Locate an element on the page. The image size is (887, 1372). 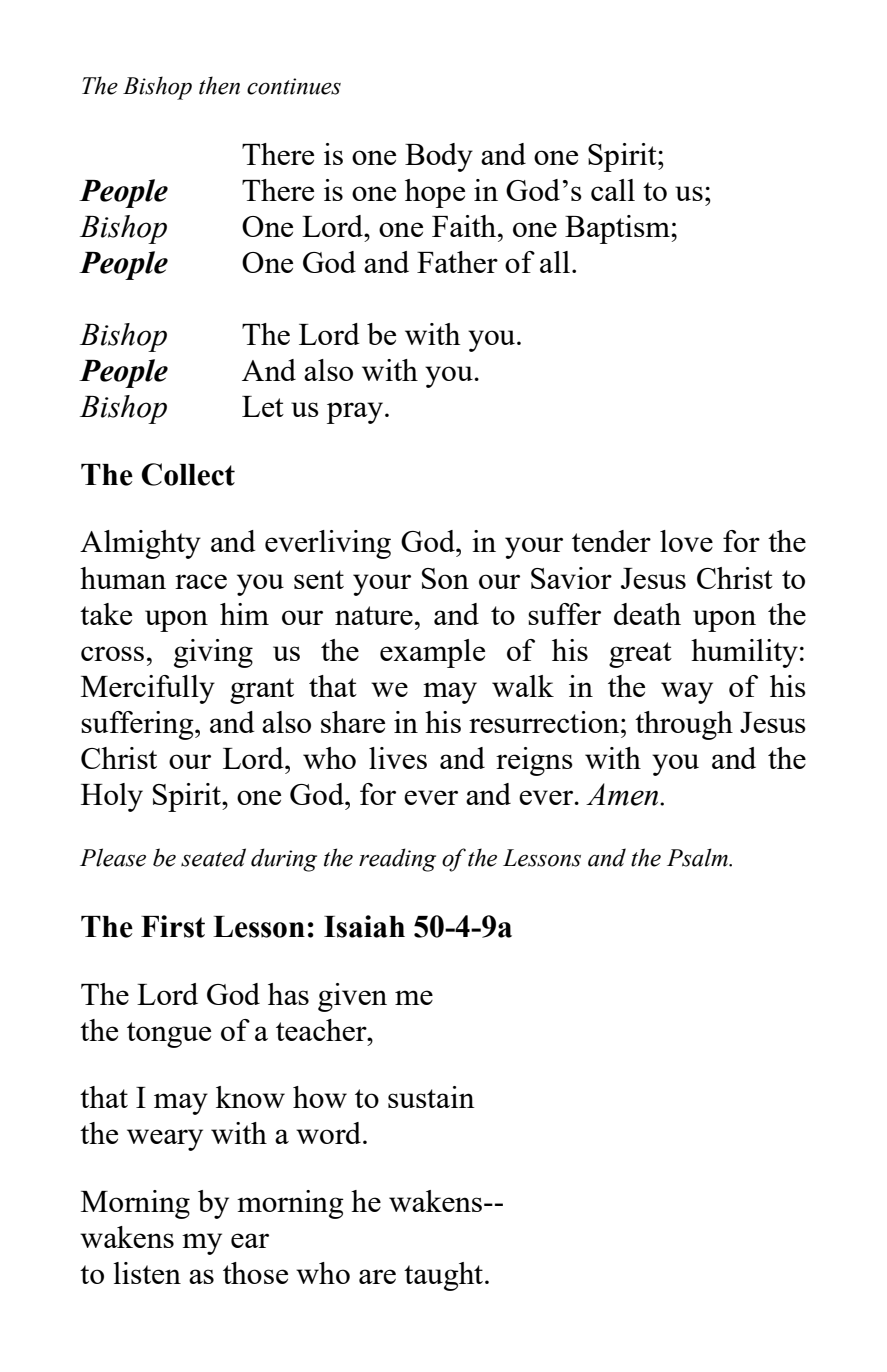
then is located at coordinates (219, 85).
